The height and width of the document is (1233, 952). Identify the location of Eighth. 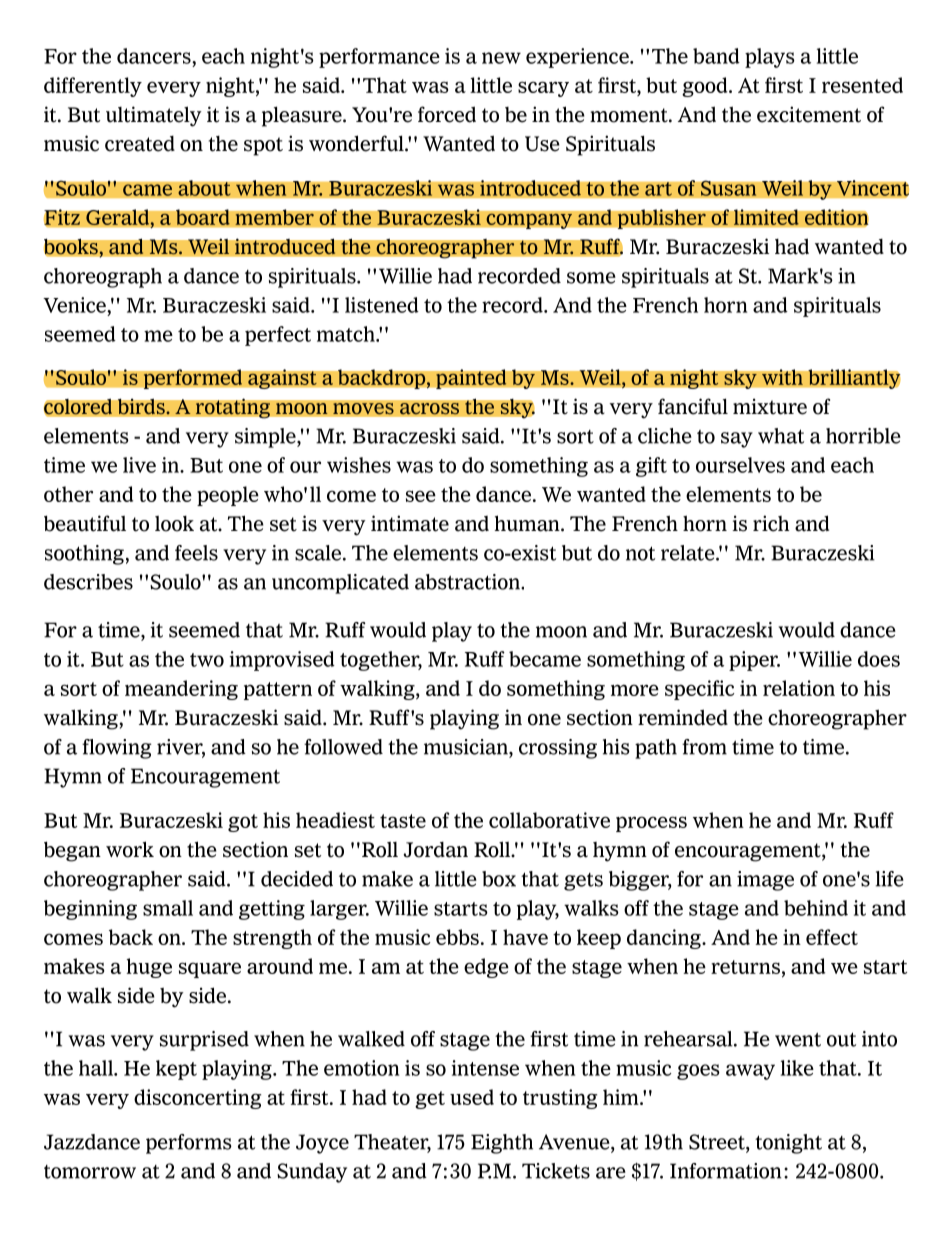
(502, 1144).
